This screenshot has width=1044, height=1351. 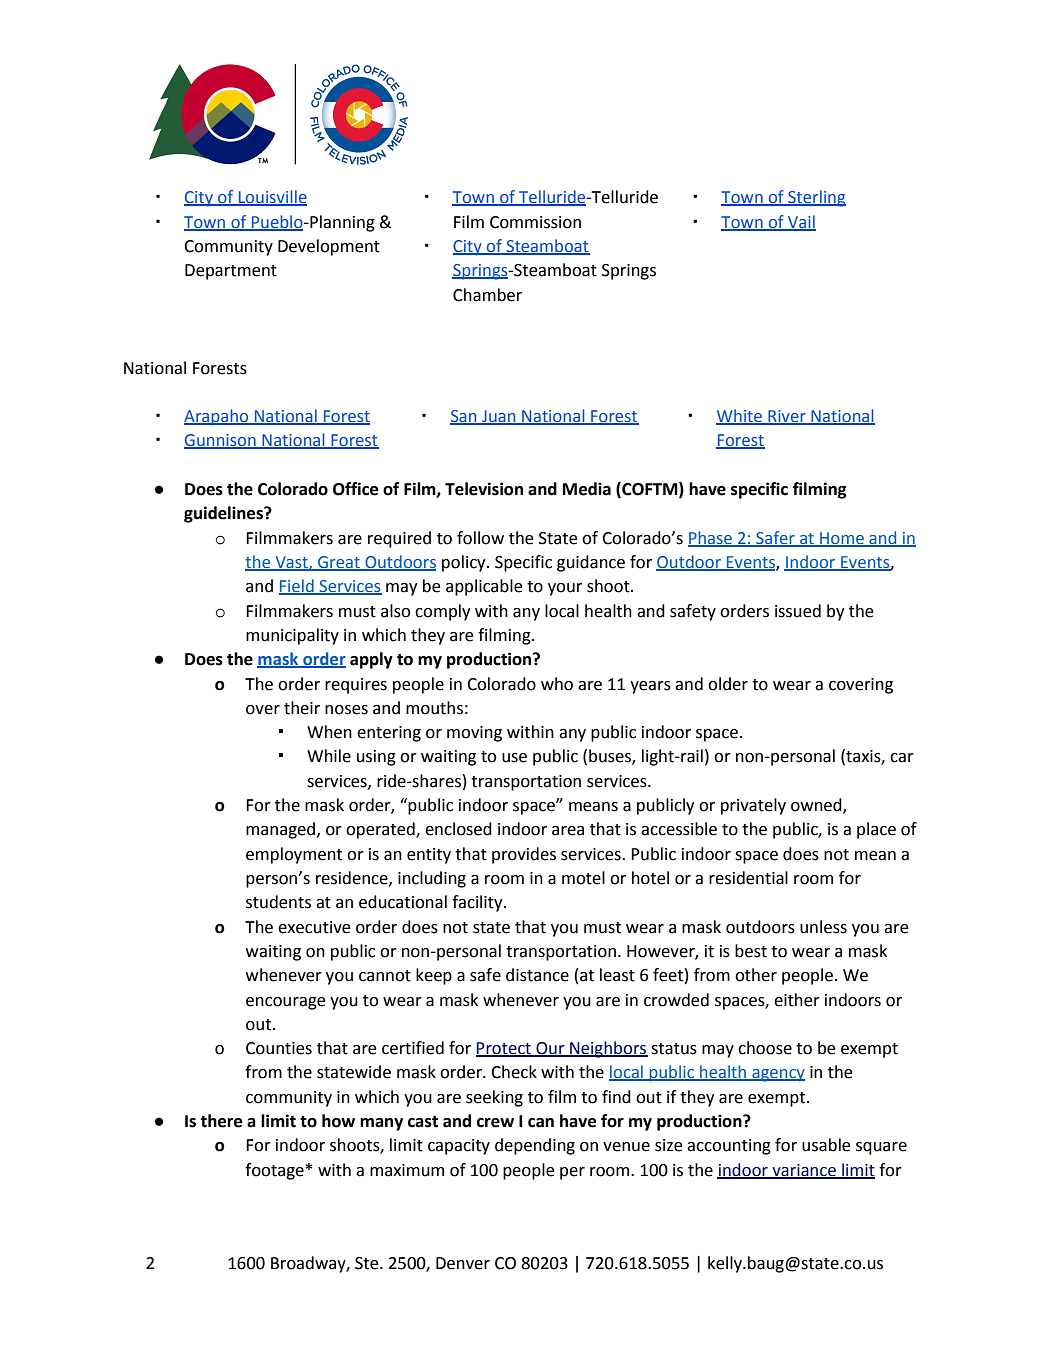 I want to click on Development, so click(x=329, y=247).
